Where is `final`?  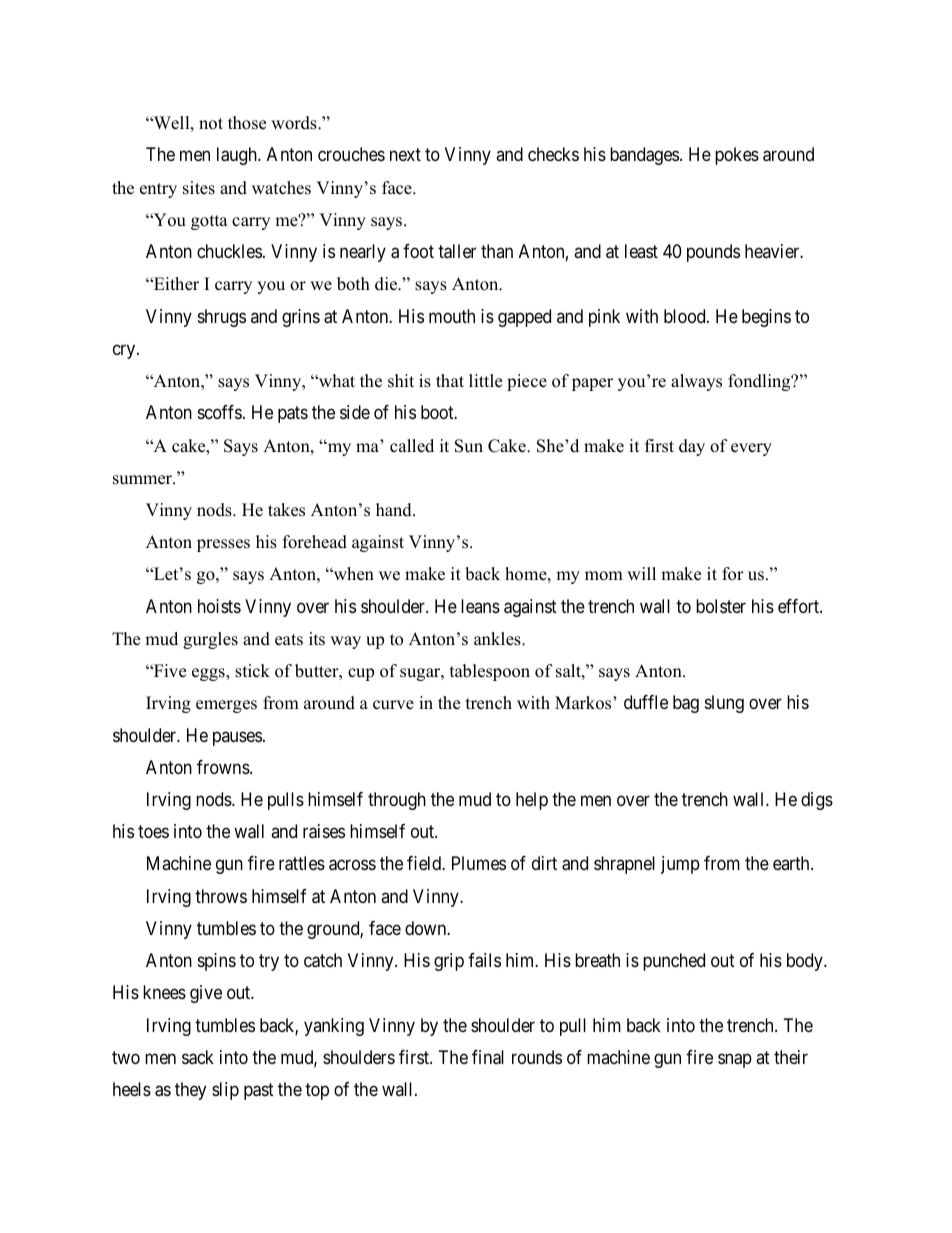 final is located at coordinates (488, 1057).
